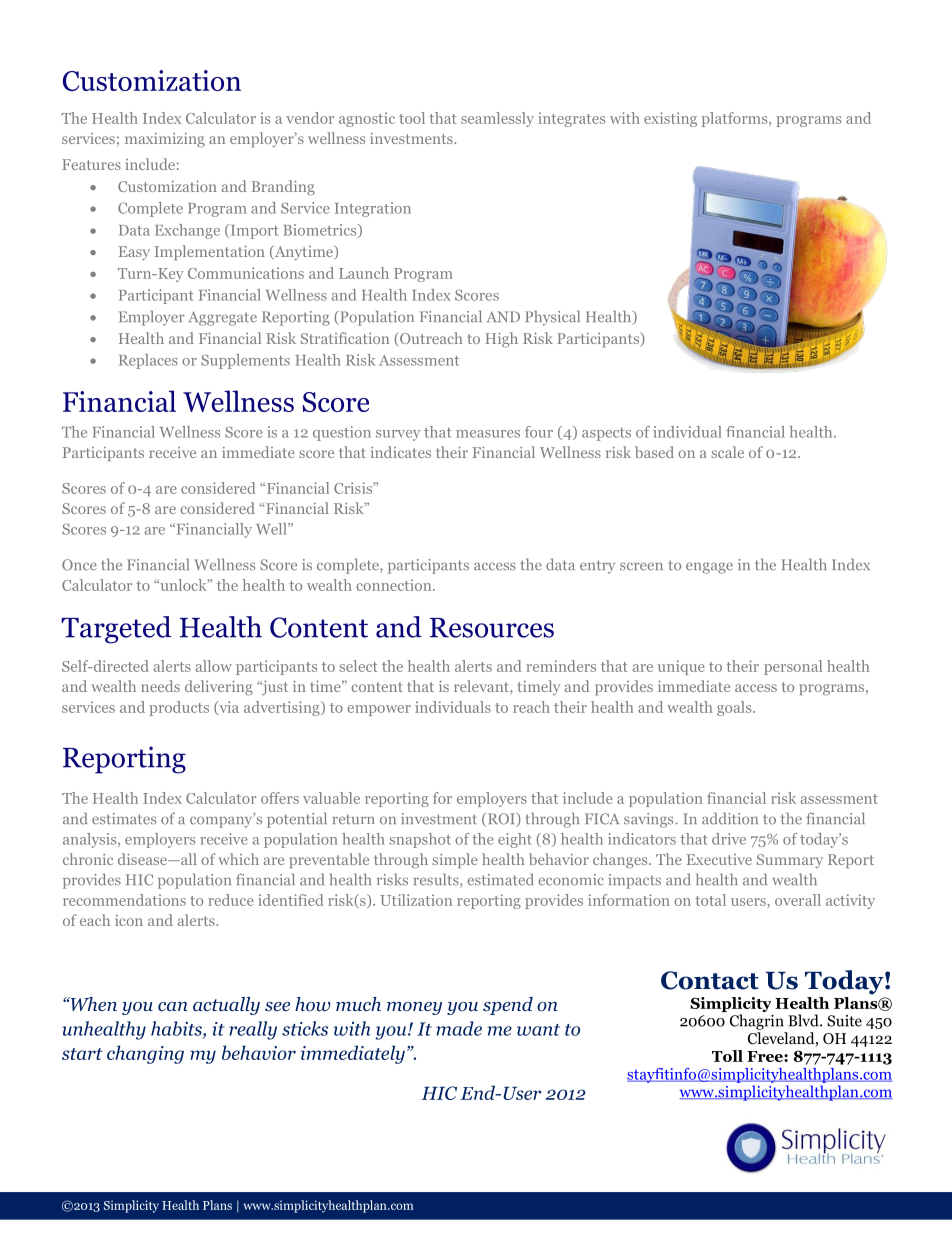 The width and height of the page is (952, 1233). Describe the element at coordinates (497, 119) in the page. I see `seamlessly` at that location.
